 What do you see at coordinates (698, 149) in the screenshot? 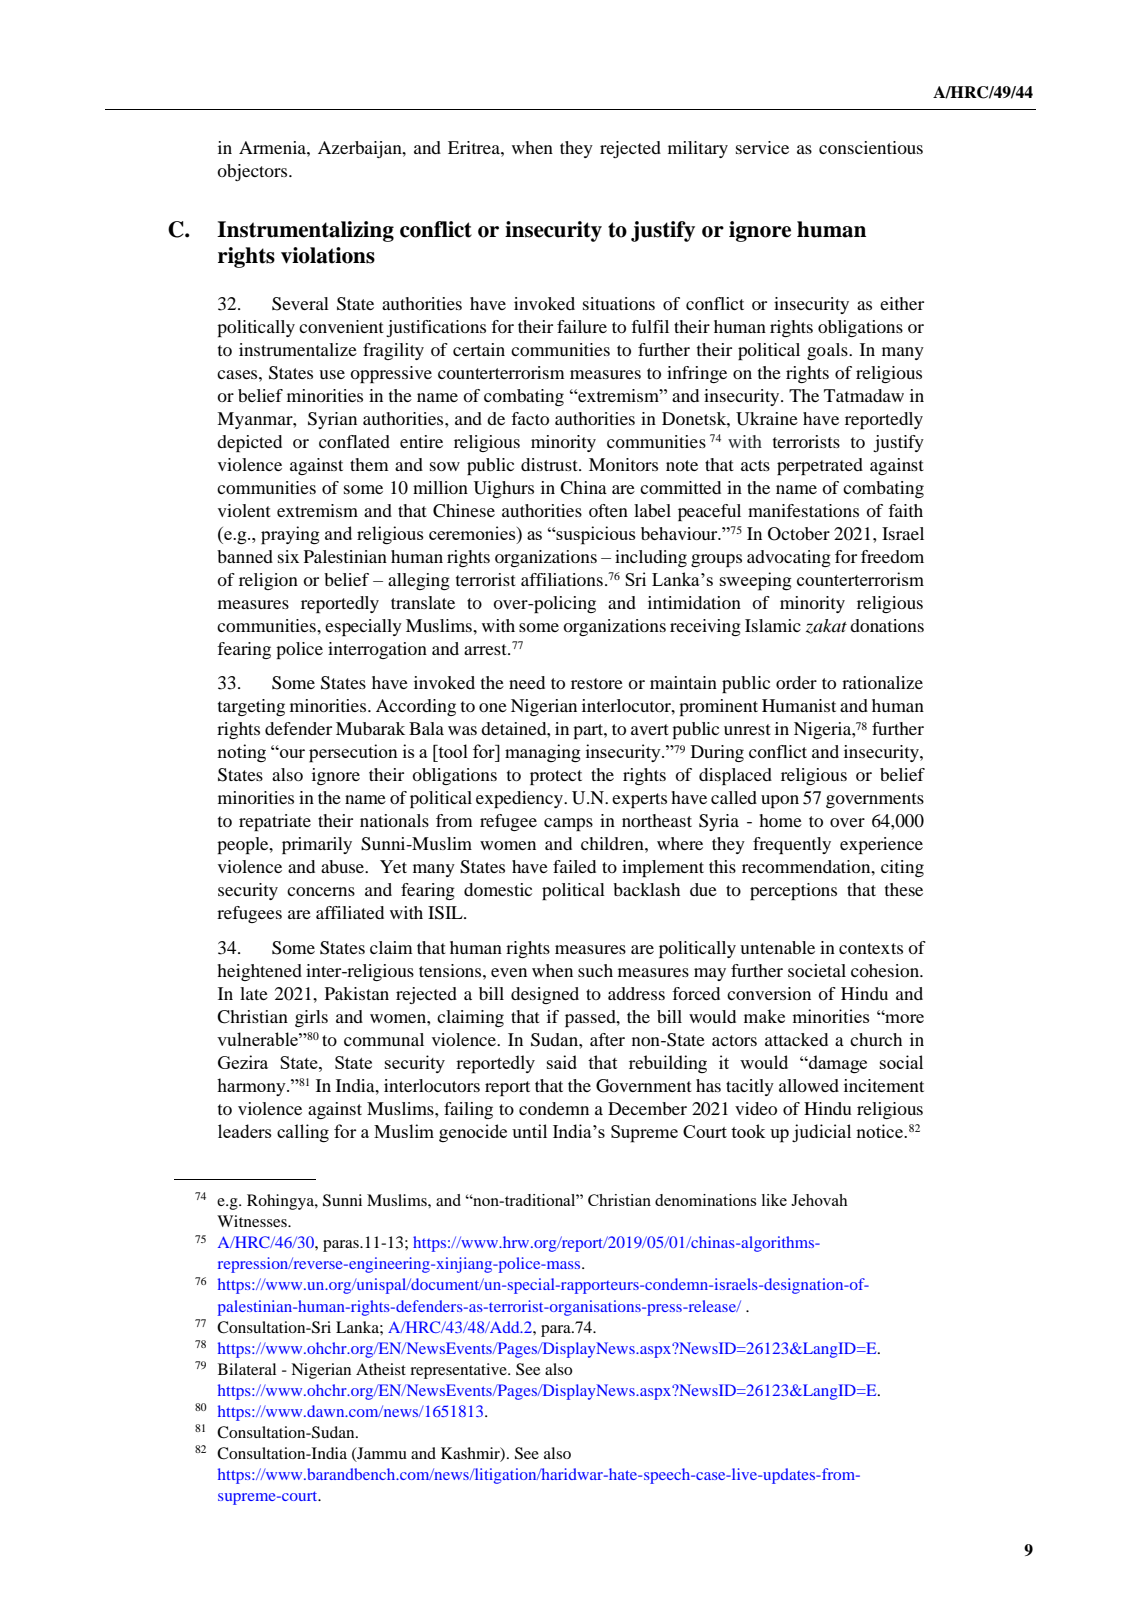
I see `military` at bounding box center [698, 149].
